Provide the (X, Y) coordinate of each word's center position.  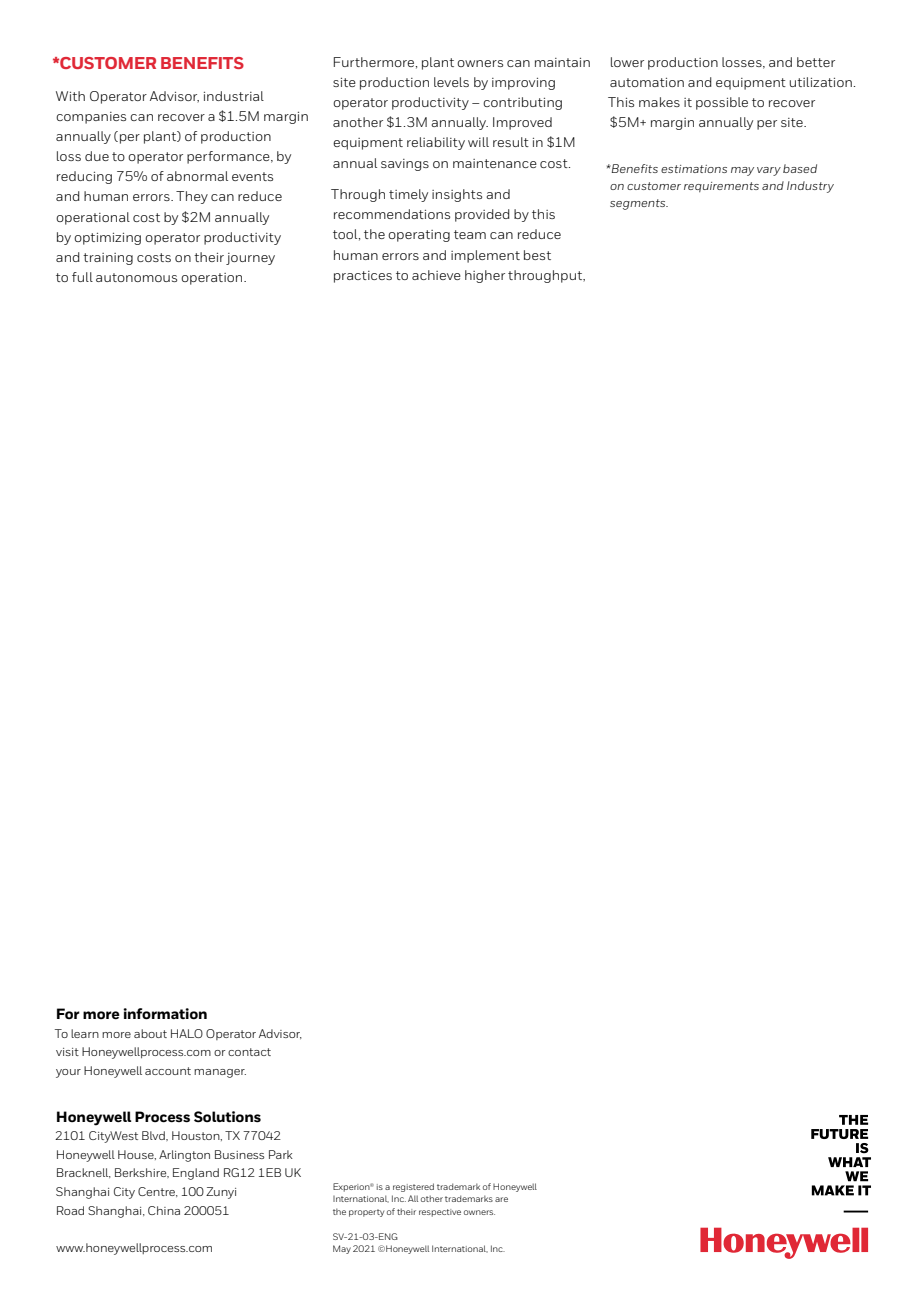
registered (413, 1187)
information (165, 1014)
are (501, 1199)
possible (722, 103)
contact (249, 1052)
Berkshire (142, 1173)
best (537, 255)
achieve (436, 275)
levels (451, 82)
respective (440, 1213)
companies (91, 118)
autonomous (136, 277)
